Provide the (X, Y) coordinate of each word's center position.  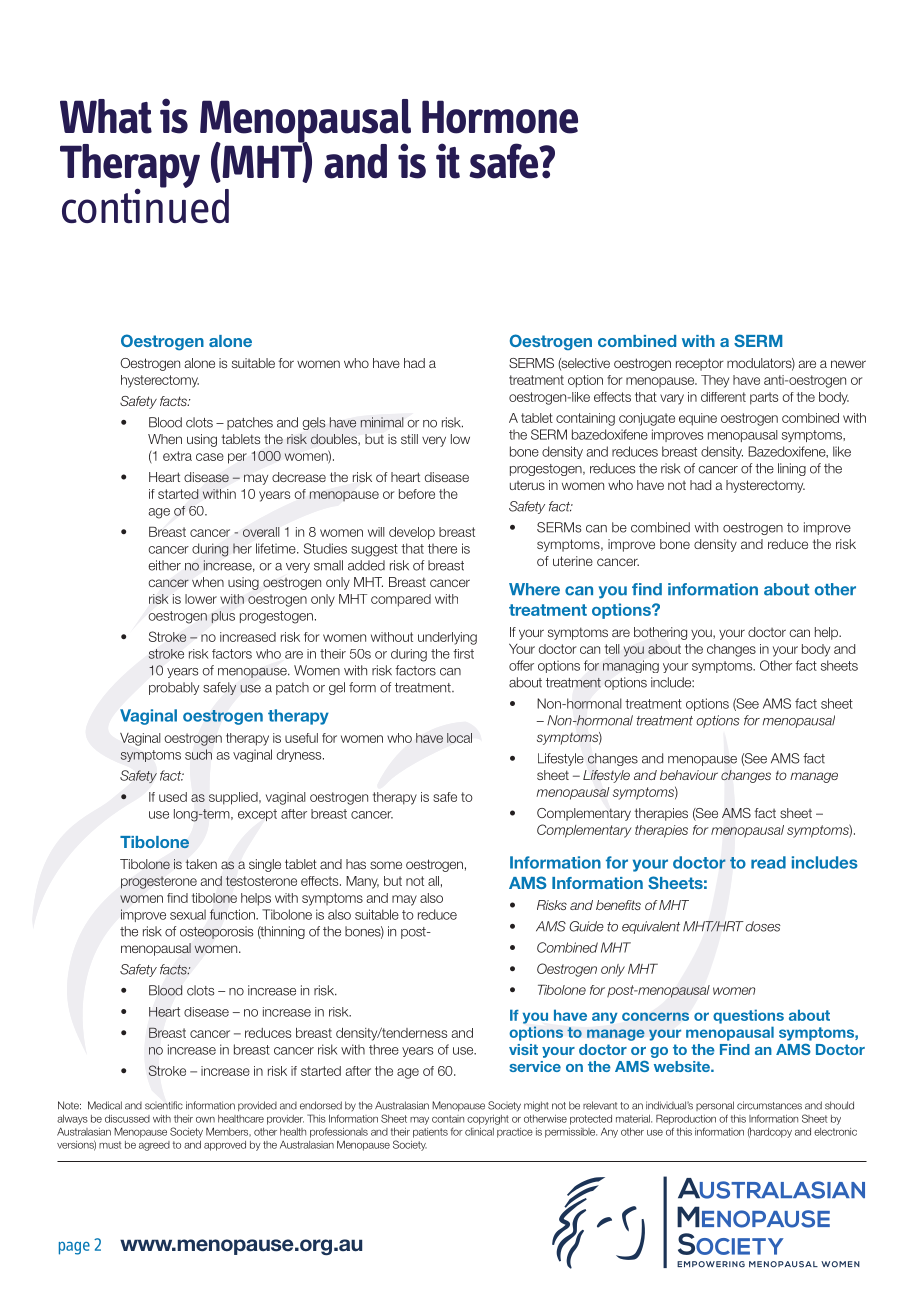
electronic (835, 1132)
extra (177, 456)
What (106, 116)
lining (792, 469)
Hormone (500, 117)
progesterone (159, 882)
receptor (700, 364)
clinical (479, 1132)
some (386, 865)
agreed (154, 1146)
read (768, 862)
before (417, 494)
